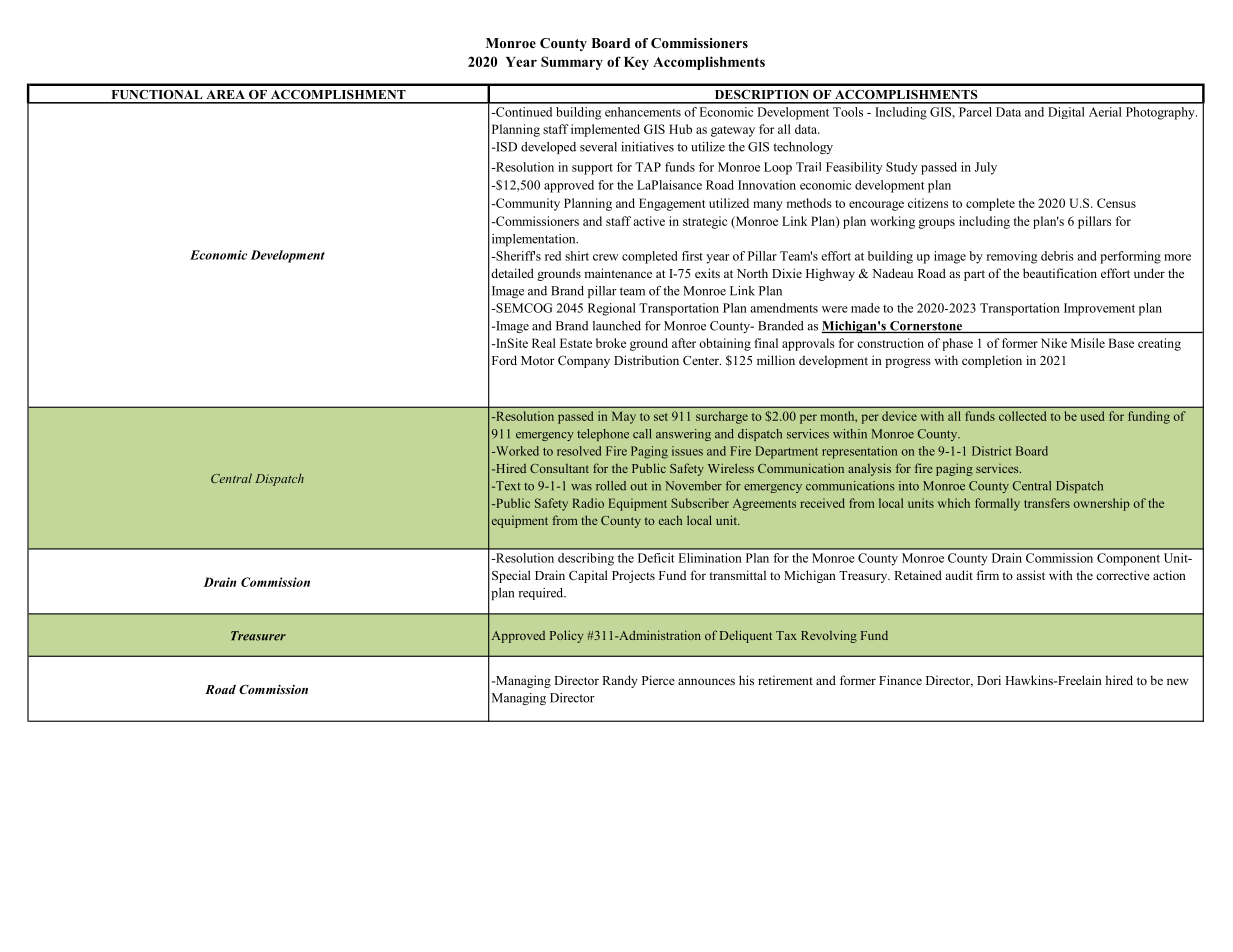 The height and width of the screenshot is (952, 1233). I want to click on transfers, so click(1047, 503).
